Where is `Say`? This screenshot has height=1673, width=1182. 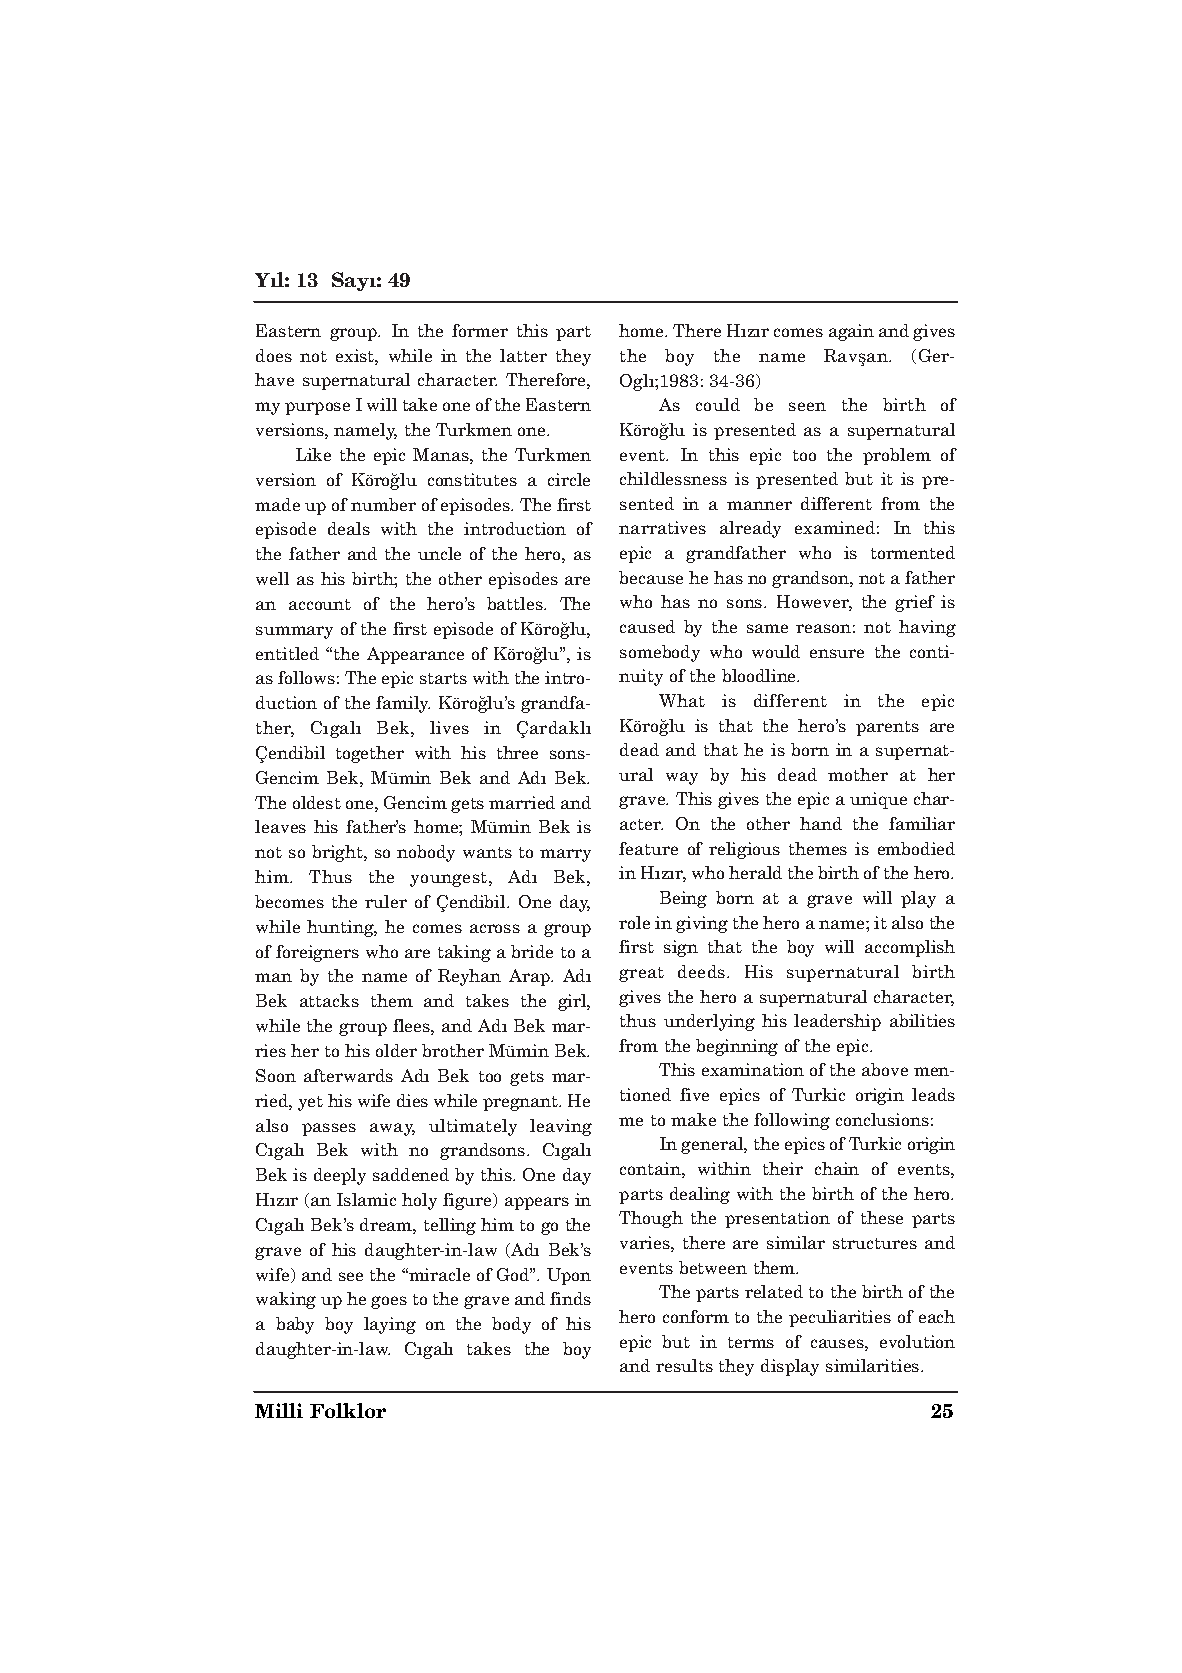
Say is located at coordinates (351, 281).
